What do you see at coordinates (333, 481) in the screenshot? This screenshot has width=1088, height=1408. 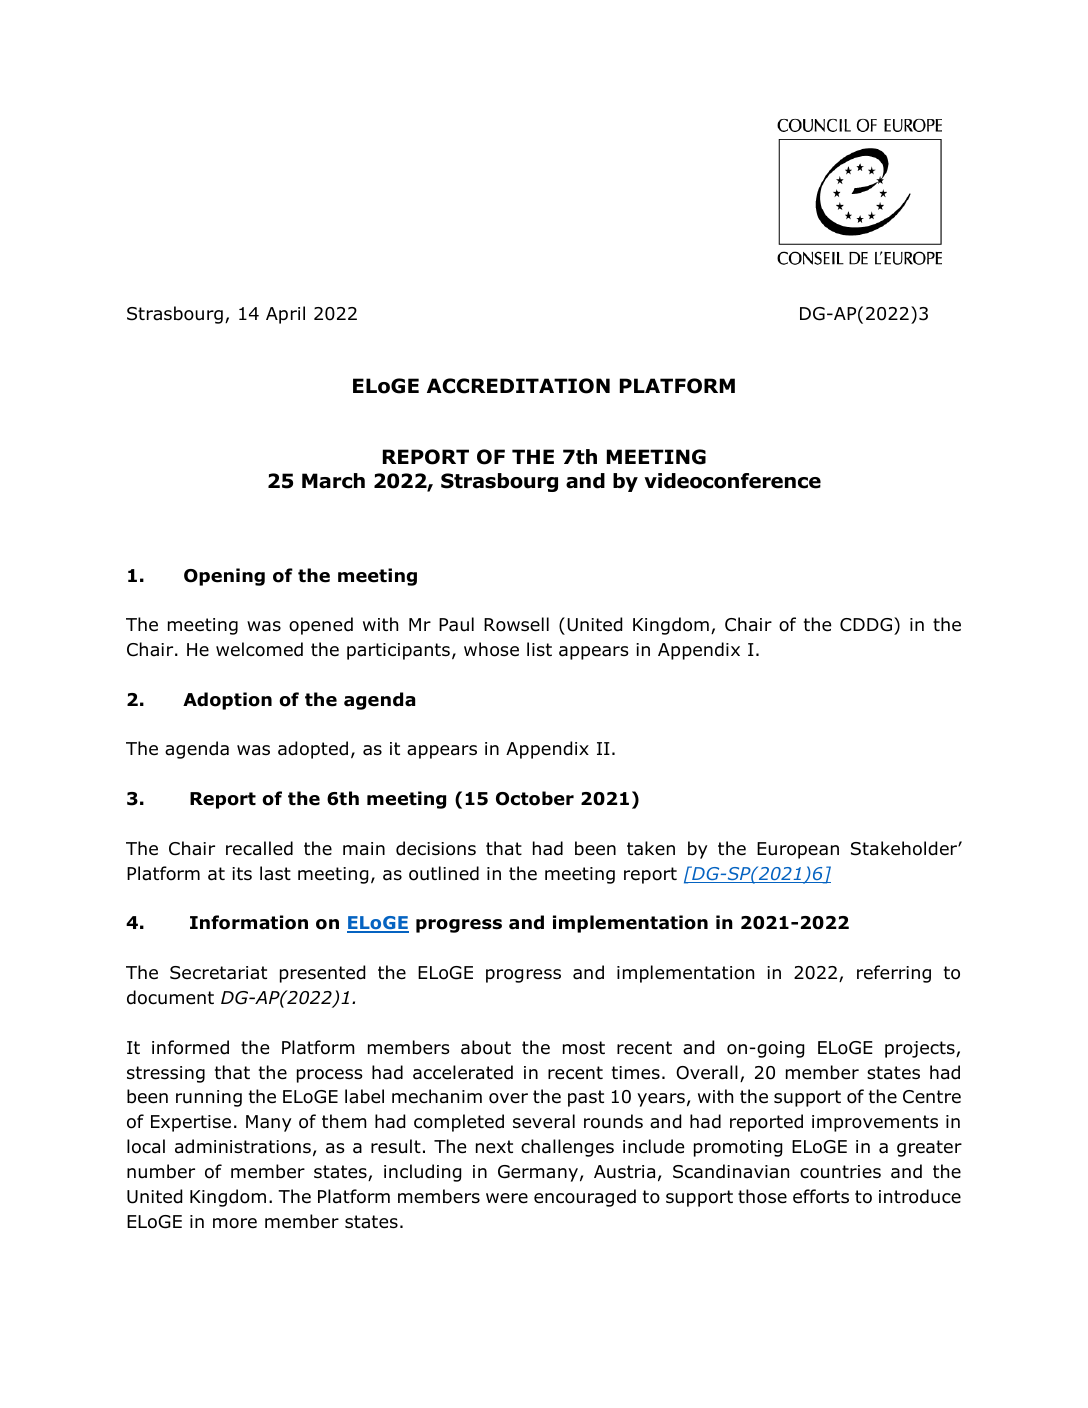 I see `March` at bounding box center [333, 481].
